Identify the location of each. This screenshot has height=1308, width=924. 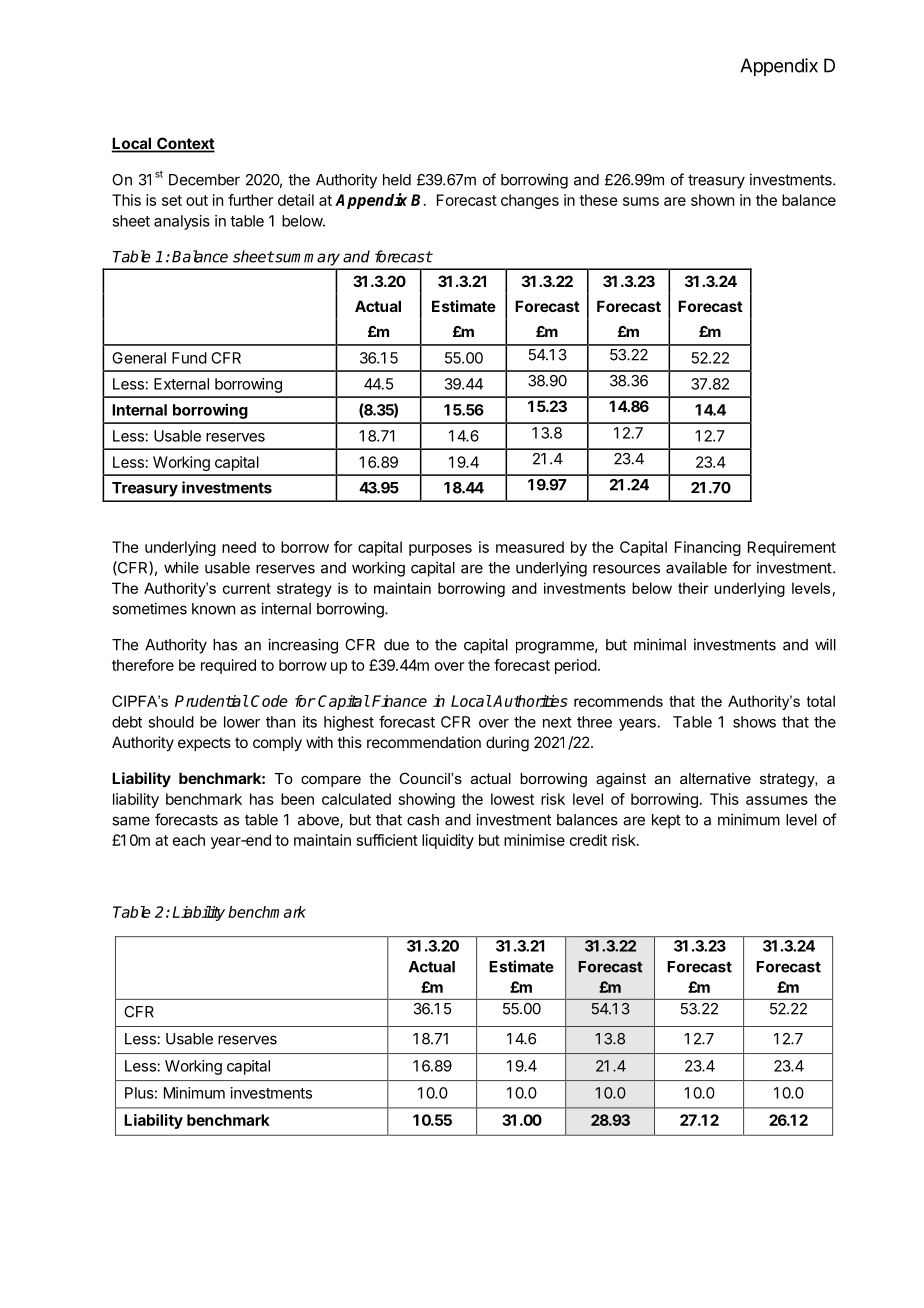
(189, 840).
